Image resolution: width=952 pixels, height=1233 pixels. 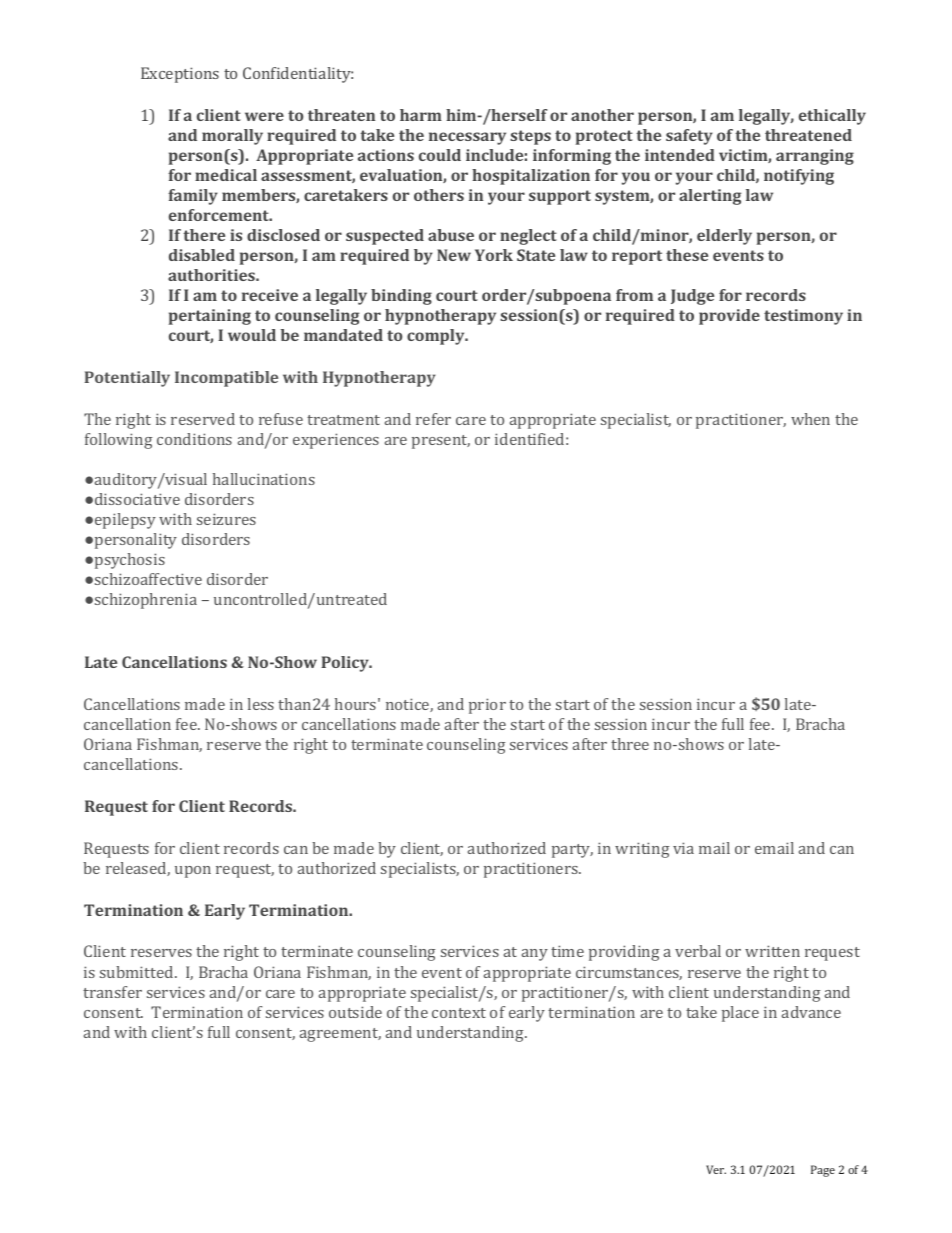 What do you see at coordinates (433, 419) in the image?
I see `refer` at bounding box center [433, 419].
